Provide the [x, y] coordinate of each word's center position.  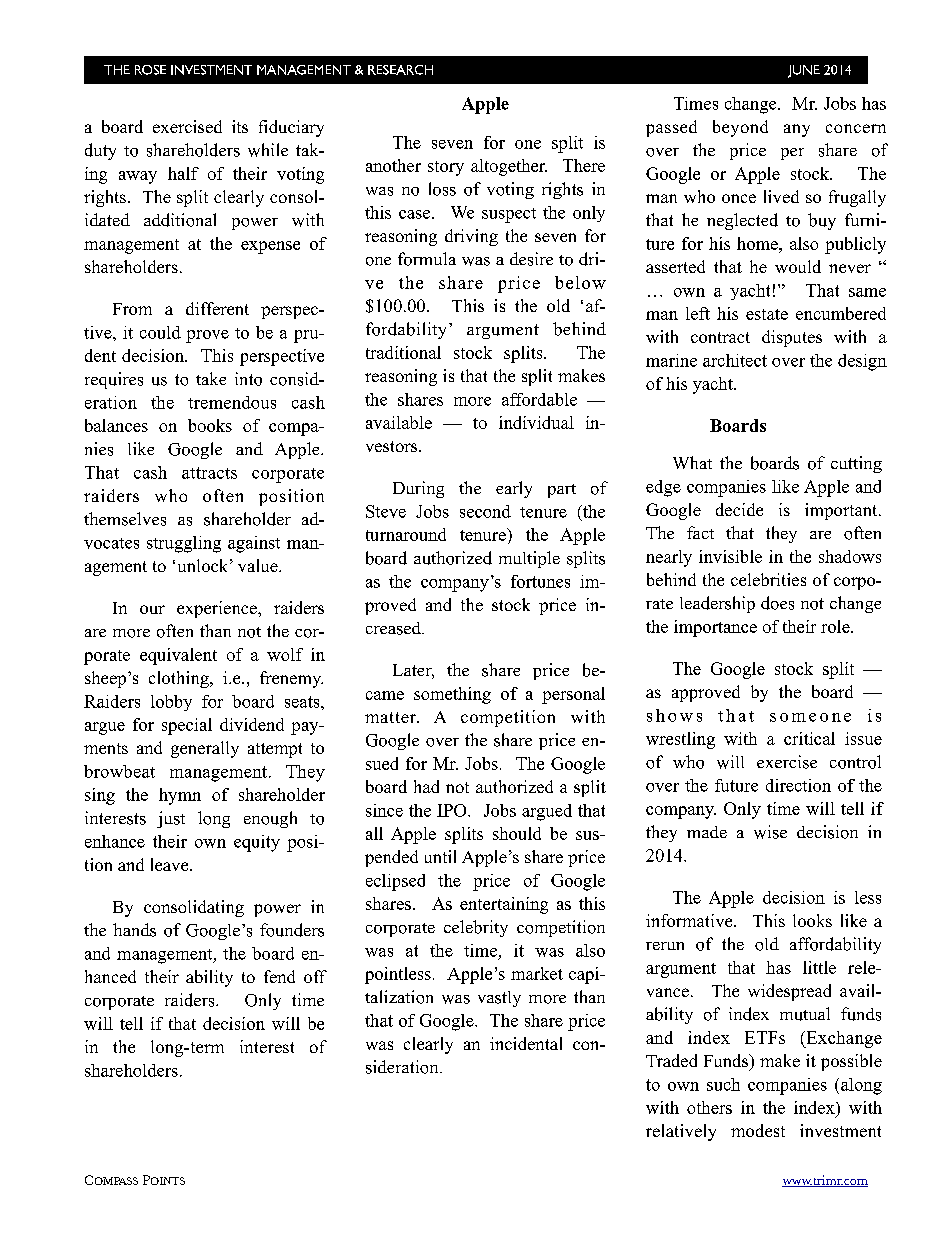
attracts [209, 473]
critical [809, 738]
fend [279, 976]
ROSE [150, 70]
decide [739, 509]
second [485, 511]
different [217, 308]
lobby [171, 703]
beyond [740, 128]
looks [812, 920]
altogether [509, 167]
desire [531, 259]
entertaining [504, 905]
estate [767, 314]
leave [171, 864]
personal [573, 695]
